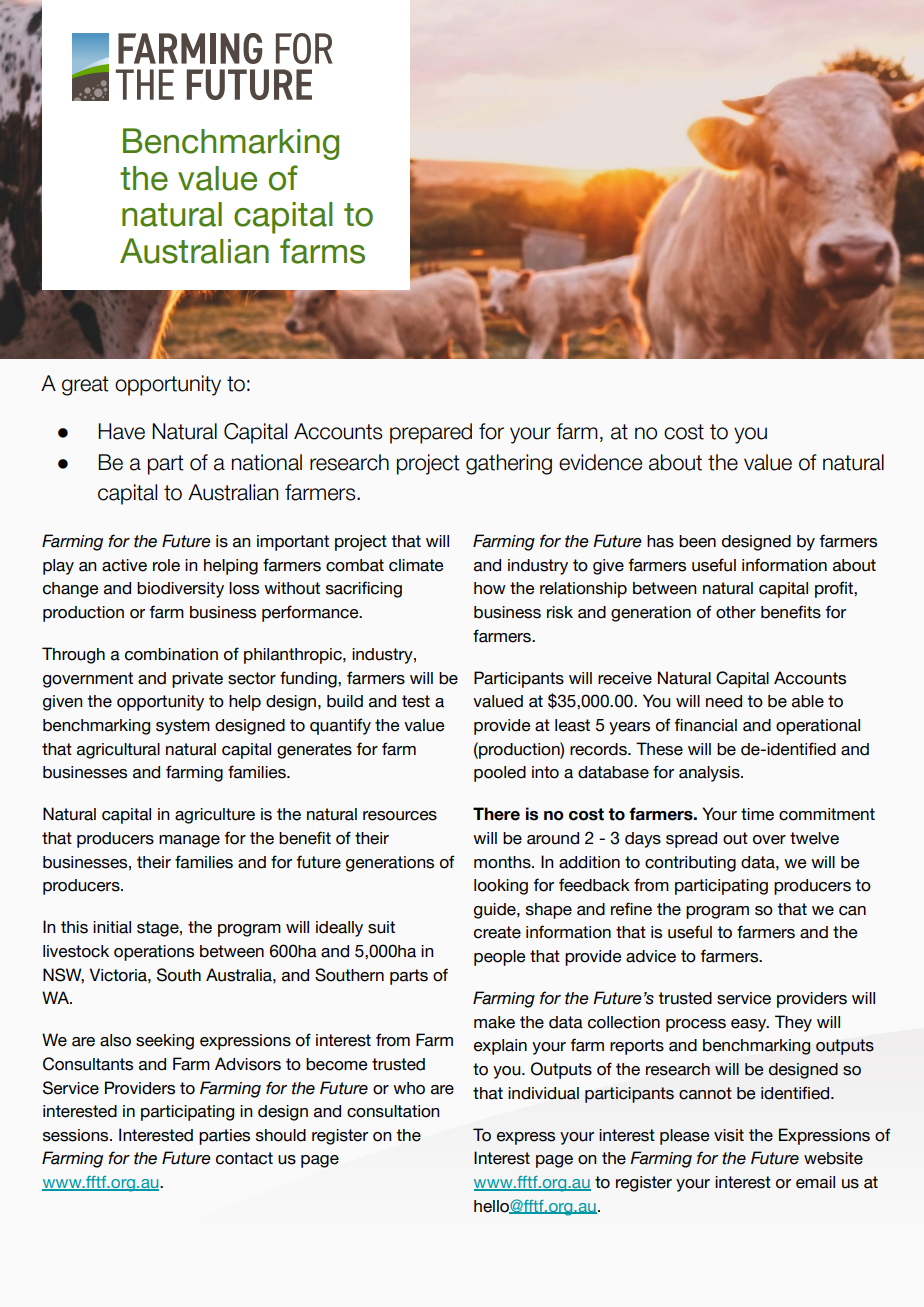 This page has height=1307, width=924. What do you see at coordinates (118, 751) in the page?
I see `agricultural` at bounding box center [118, 751].
